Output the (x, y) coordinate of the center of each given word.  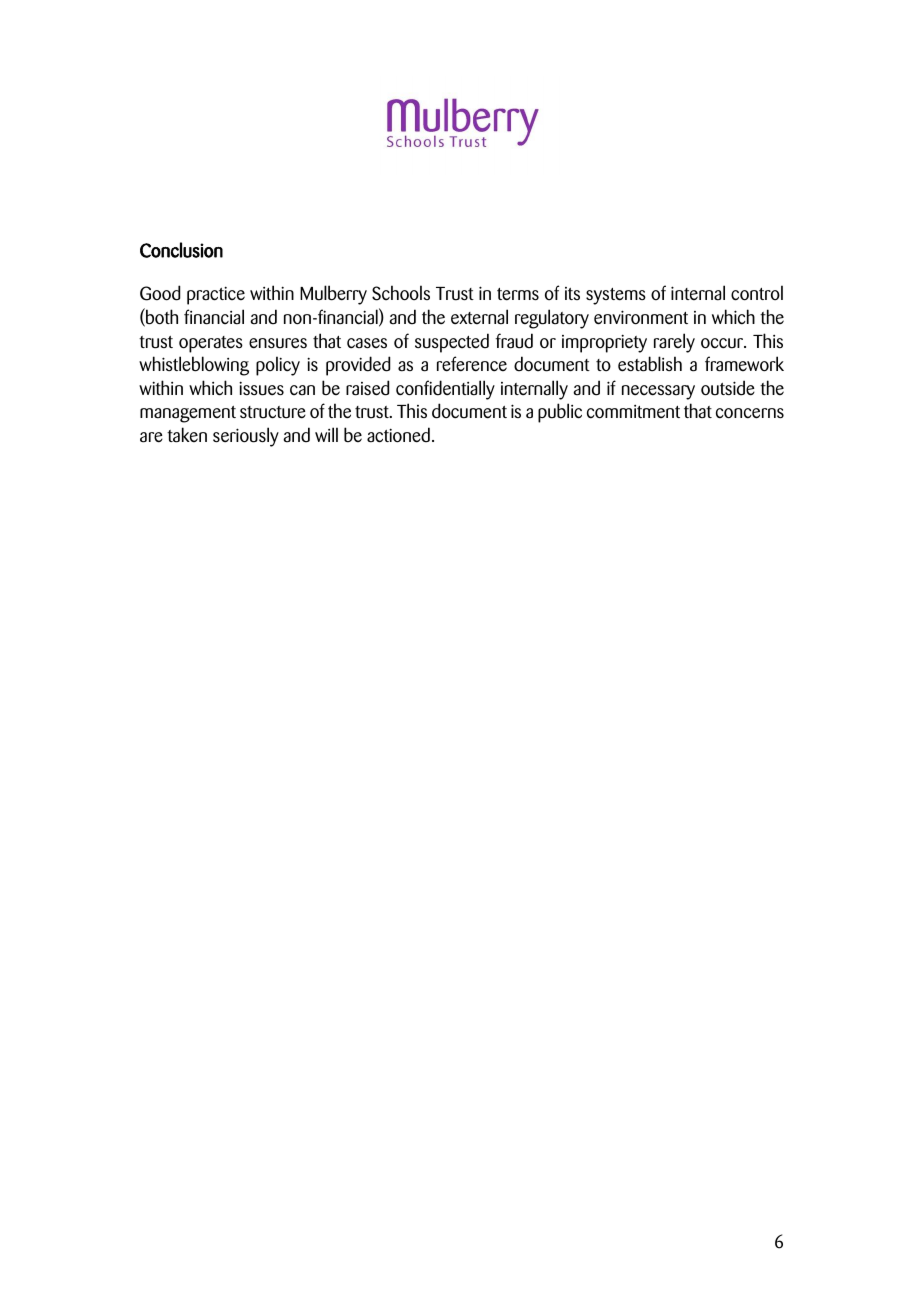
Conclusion (181, 250)
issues (261, 388)
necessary (658, 392)
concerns (750, 413)
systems (616, 296)
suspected (452, 343)
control (757, 293)
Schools (401, 293)
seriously (246, 437)
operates (211, 344)
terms (518, 294)
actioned (398, 435)
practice (216, 295)
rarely (674, 343)
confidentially (445, 390)
